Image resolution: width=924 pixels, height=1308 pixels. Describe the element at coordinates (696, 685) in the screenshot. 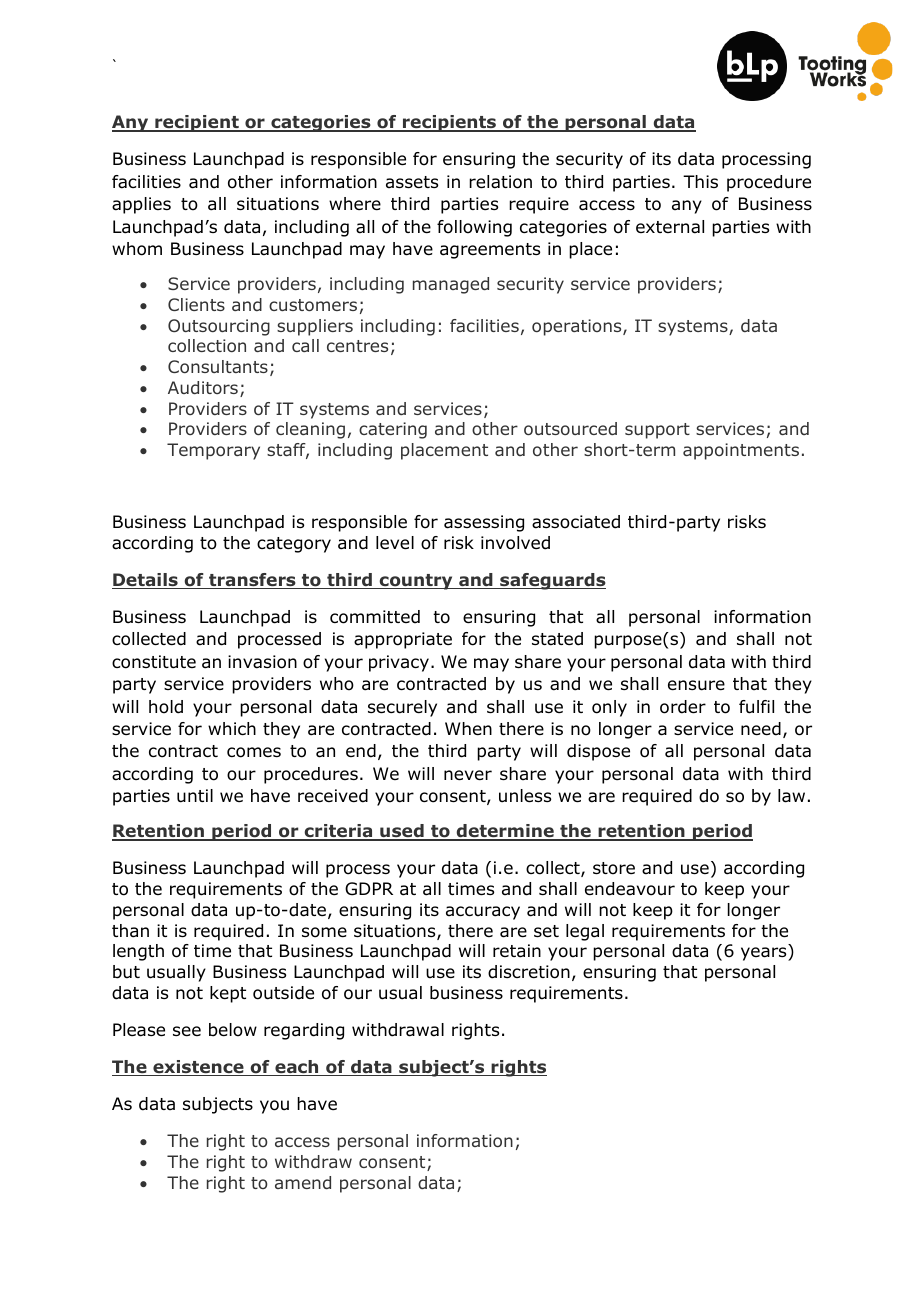

I see `ensure` at that location.
